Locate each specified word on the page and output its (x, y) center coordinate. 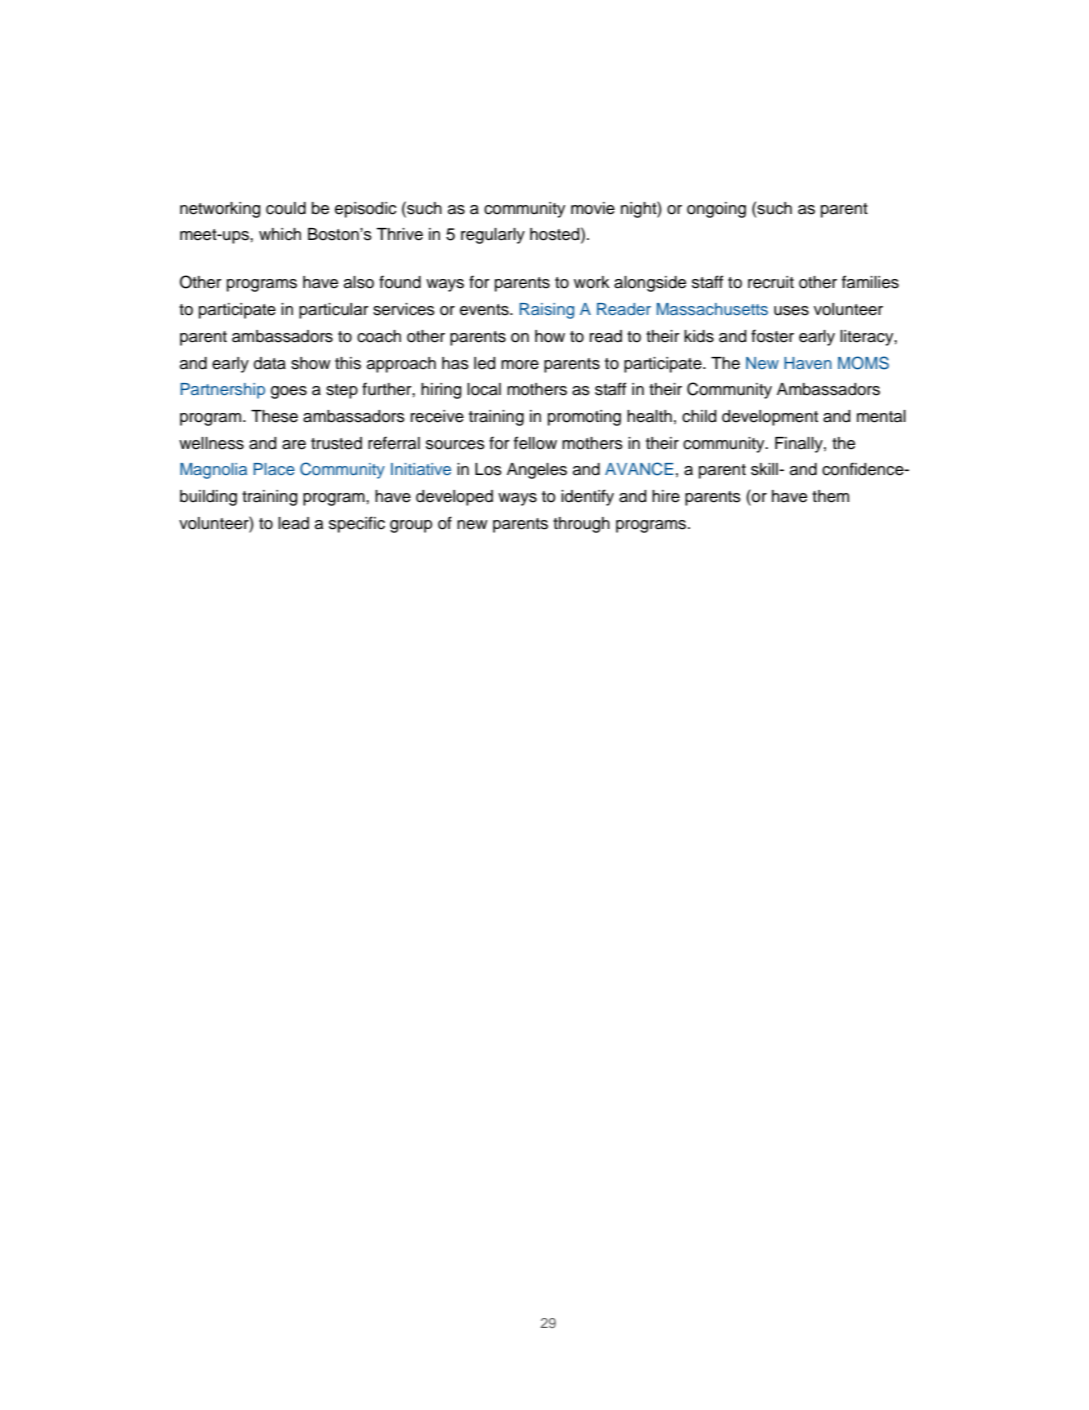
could (286, 208)
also (359, 282)
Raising (546, 311)
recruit (771, 282)
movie (593, 208)
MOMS (863, 363)
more (520, 365)
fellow (535, 443)
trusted (336, 443)
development (770, 418)
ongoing (716, 210)
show (311, 363)
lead (293, 523)
